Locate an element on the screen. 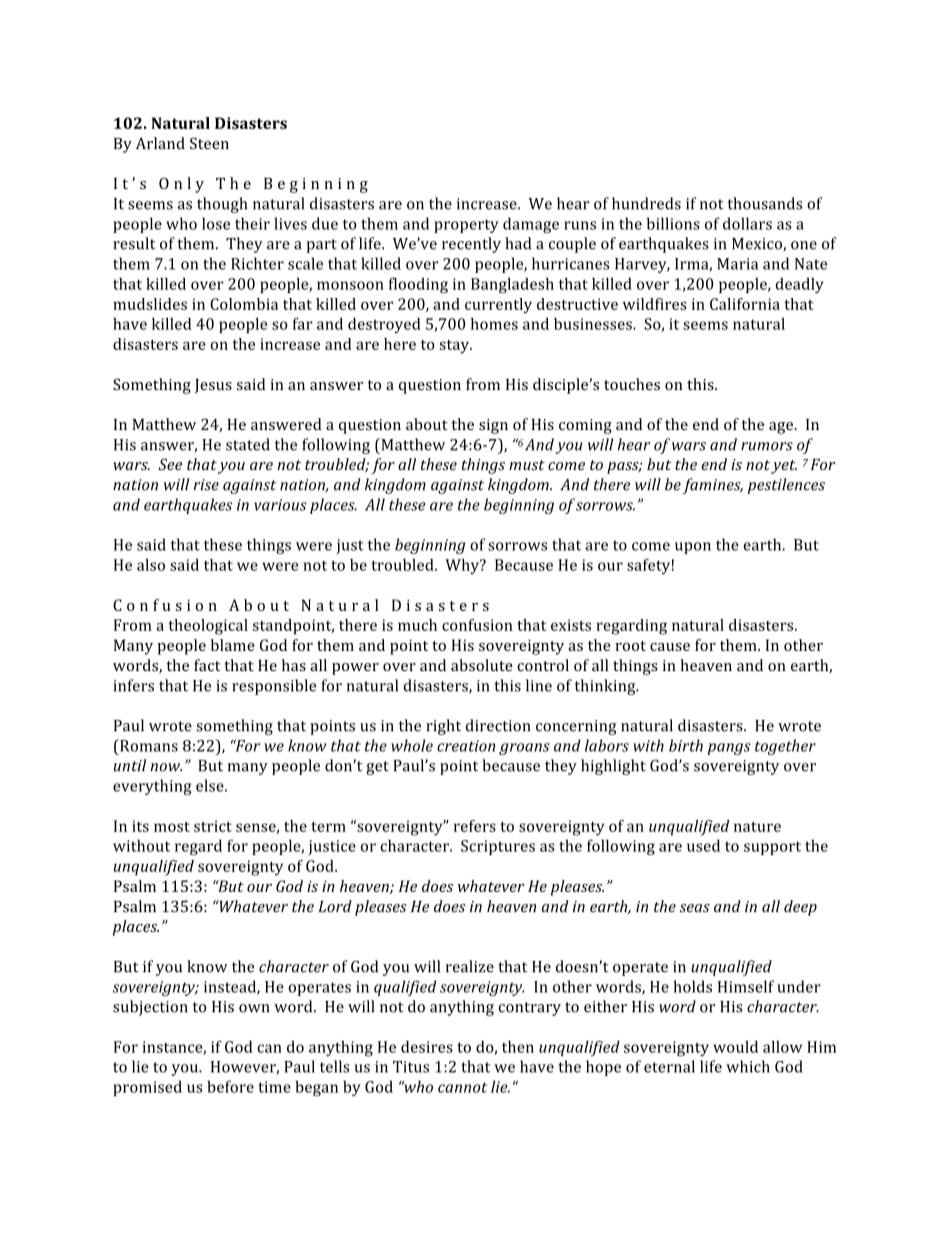  upon is located at coordinates (693, 548).
